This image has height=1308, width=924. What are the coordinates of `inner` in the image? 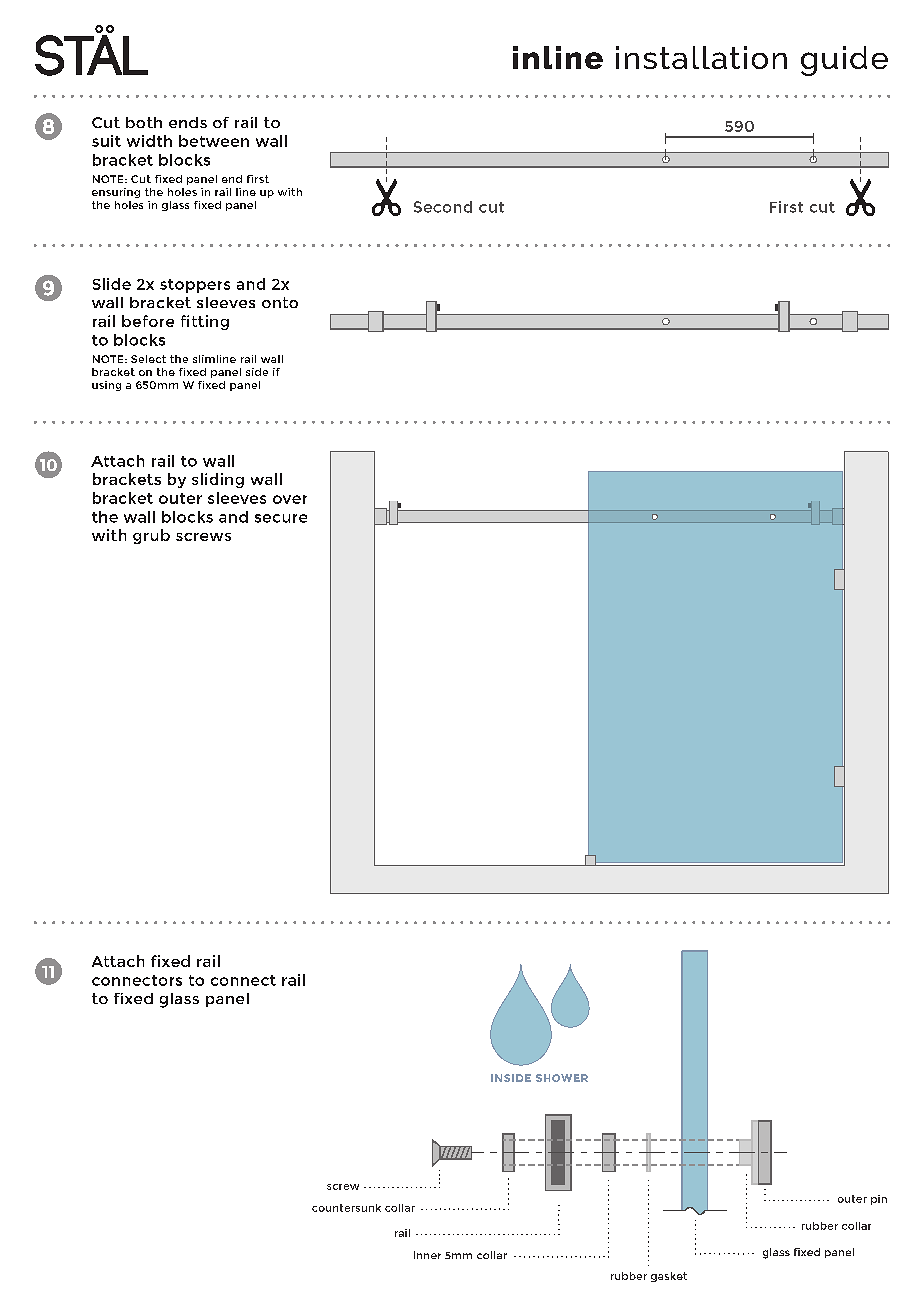 It's located at (427, 1255).
